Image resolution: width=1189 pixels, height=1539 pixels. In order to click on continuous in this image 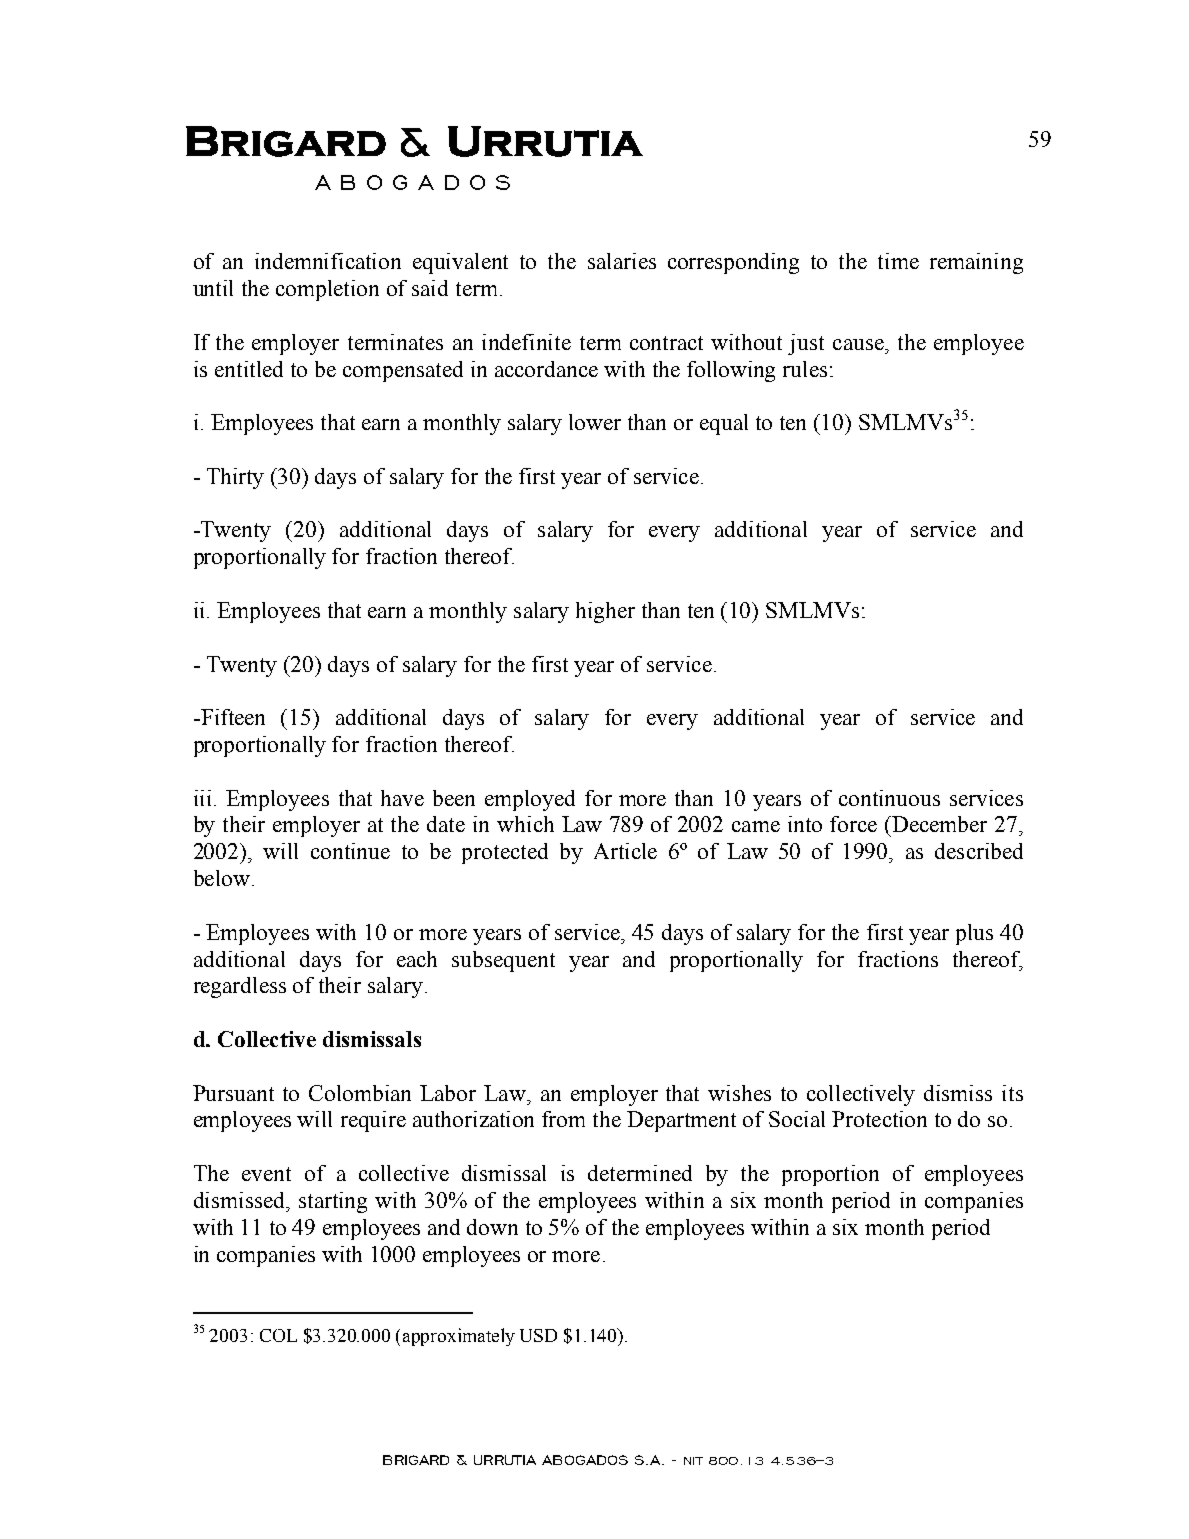, I will do `click(889, 798)`.
